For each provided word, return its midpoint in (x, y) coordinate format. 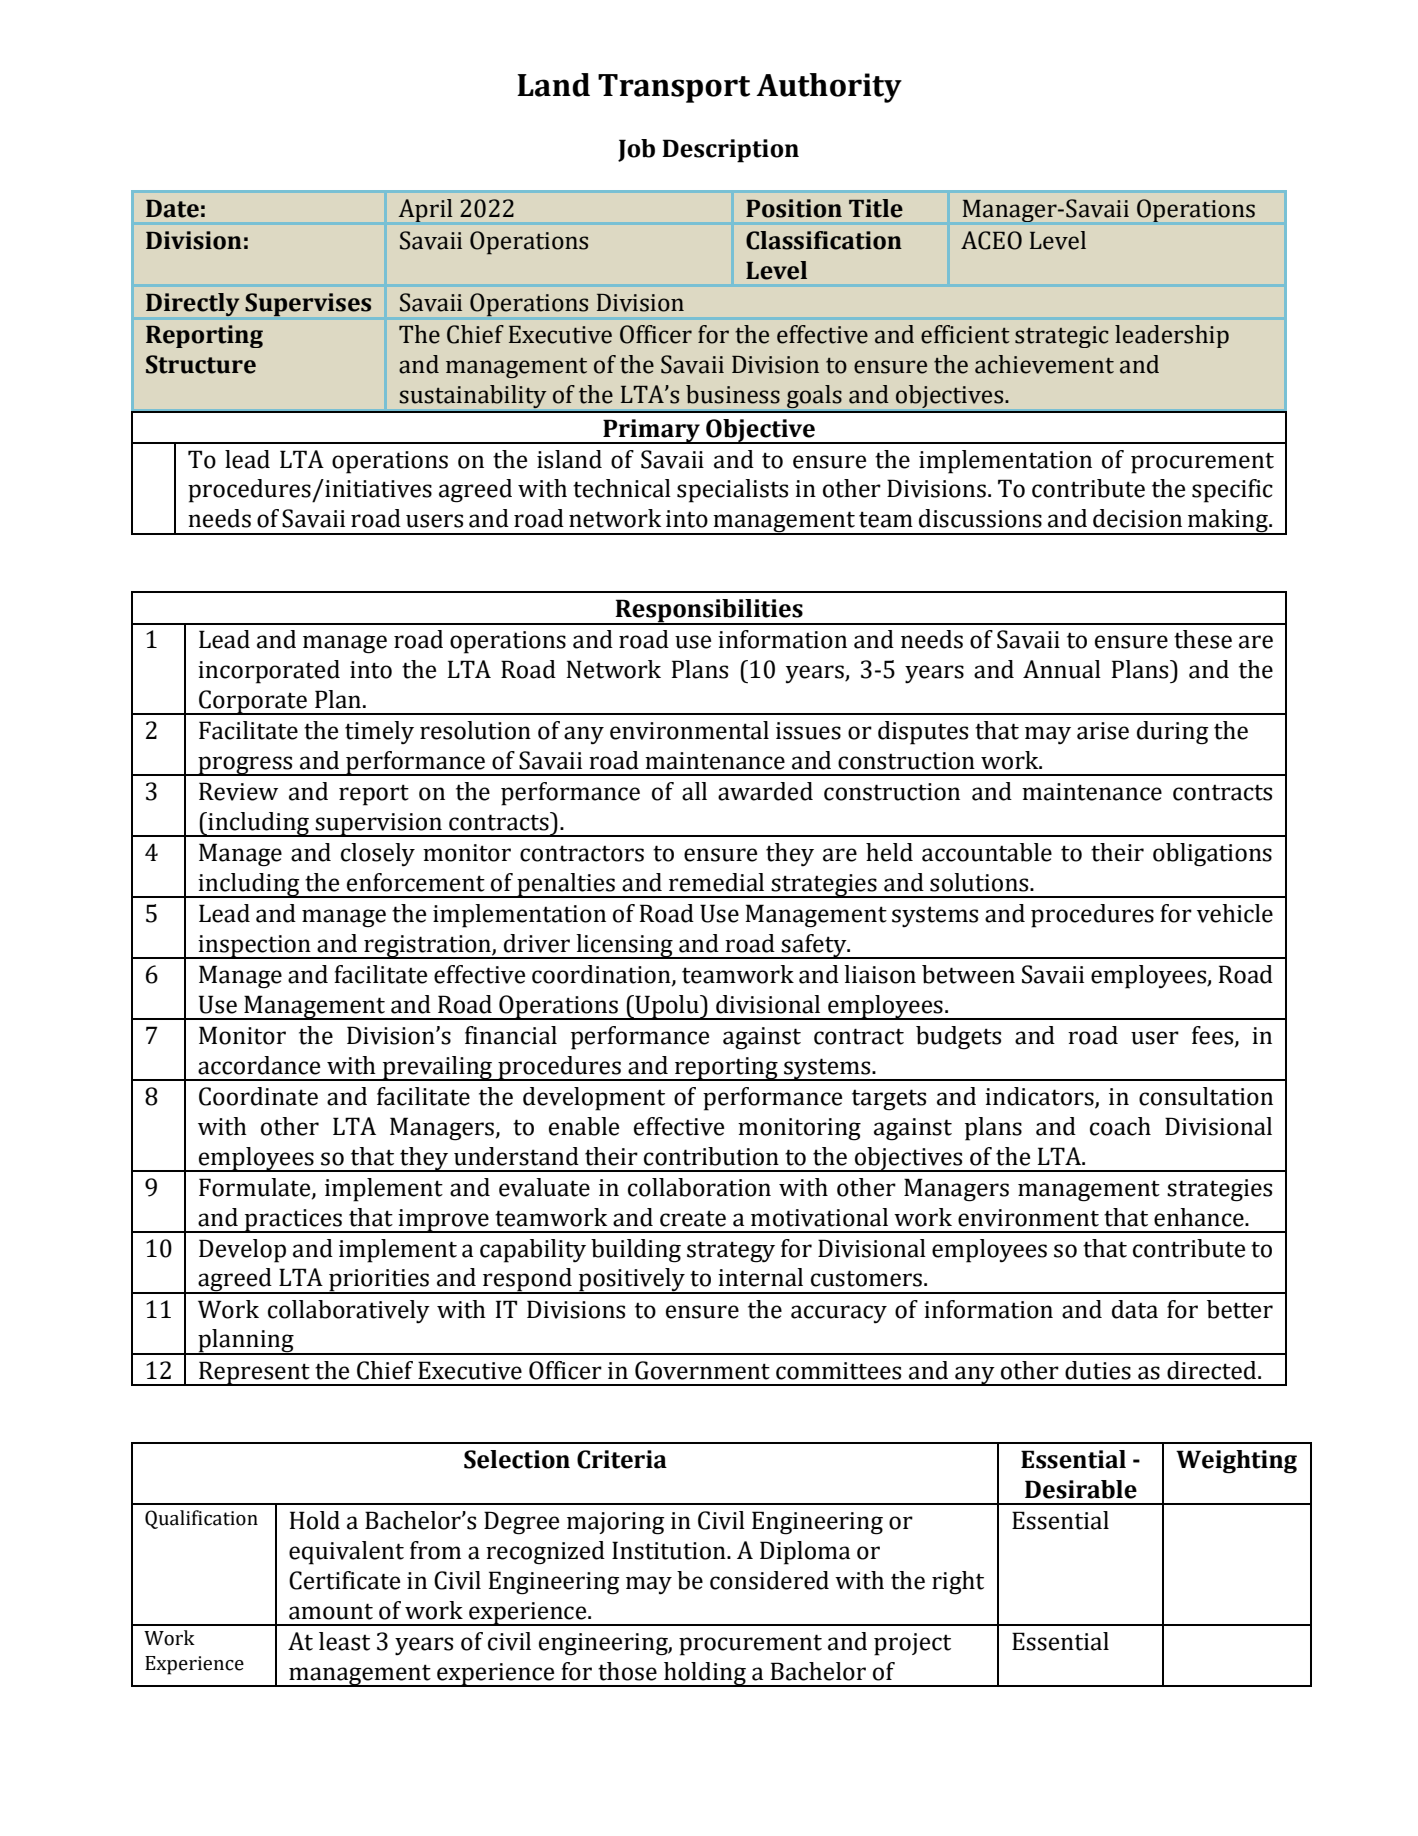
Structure (201, 364)
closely (378, 855)
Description (730, 151)
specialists (732, 491)
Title (876, 208)
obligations (1212, 855)
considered (769, 1580)
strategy (731, 1252)
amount (331, 1611)
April (425, 210)
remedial (716, 882)
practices (293, 1221)
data (1135, 1309)
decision (1137, 518)
